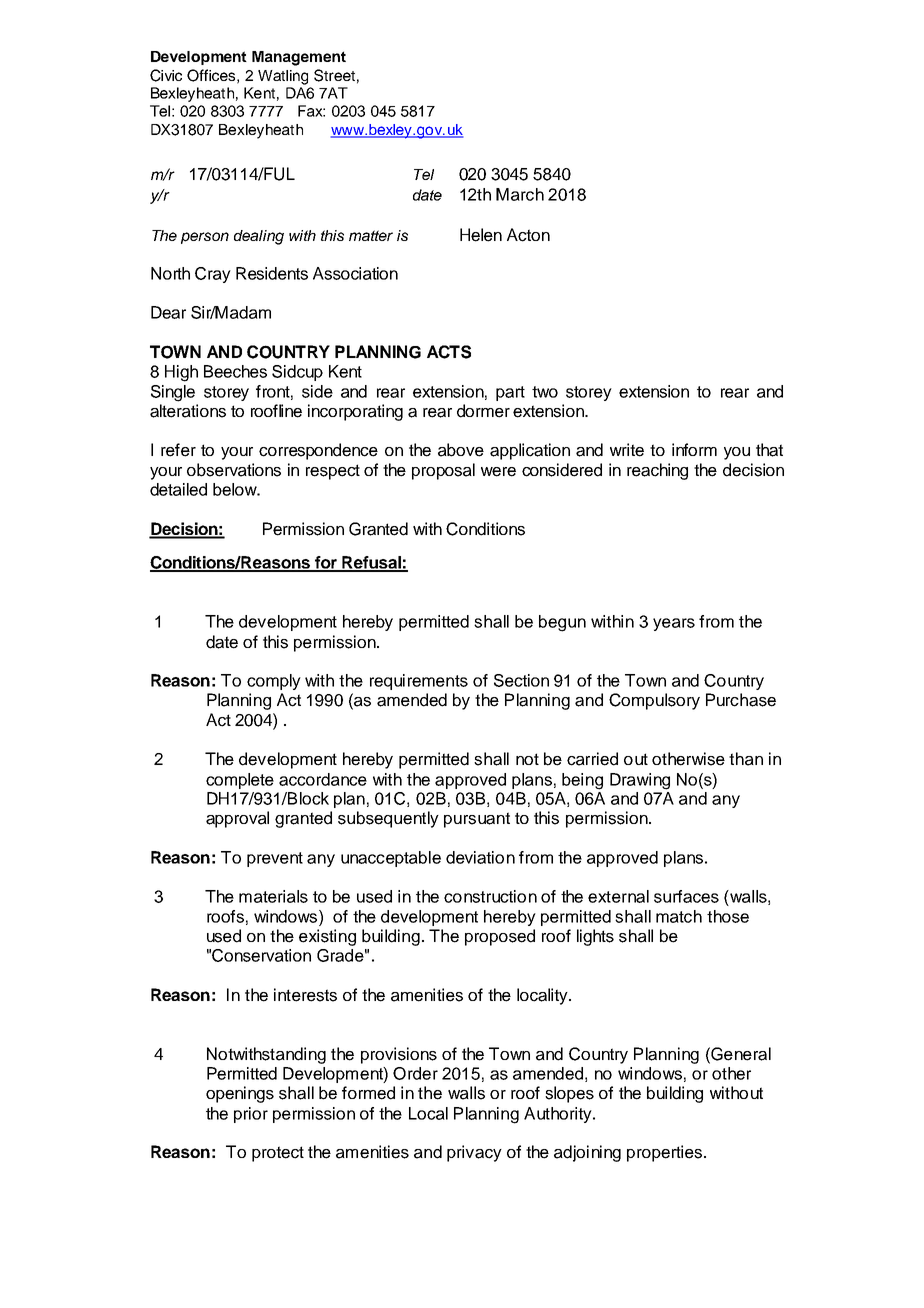 The image size is (924, 1308). What do you see at coordinates (528, 235) in the screenshot?
I see `Acton` at bounding box center [528, 235].
